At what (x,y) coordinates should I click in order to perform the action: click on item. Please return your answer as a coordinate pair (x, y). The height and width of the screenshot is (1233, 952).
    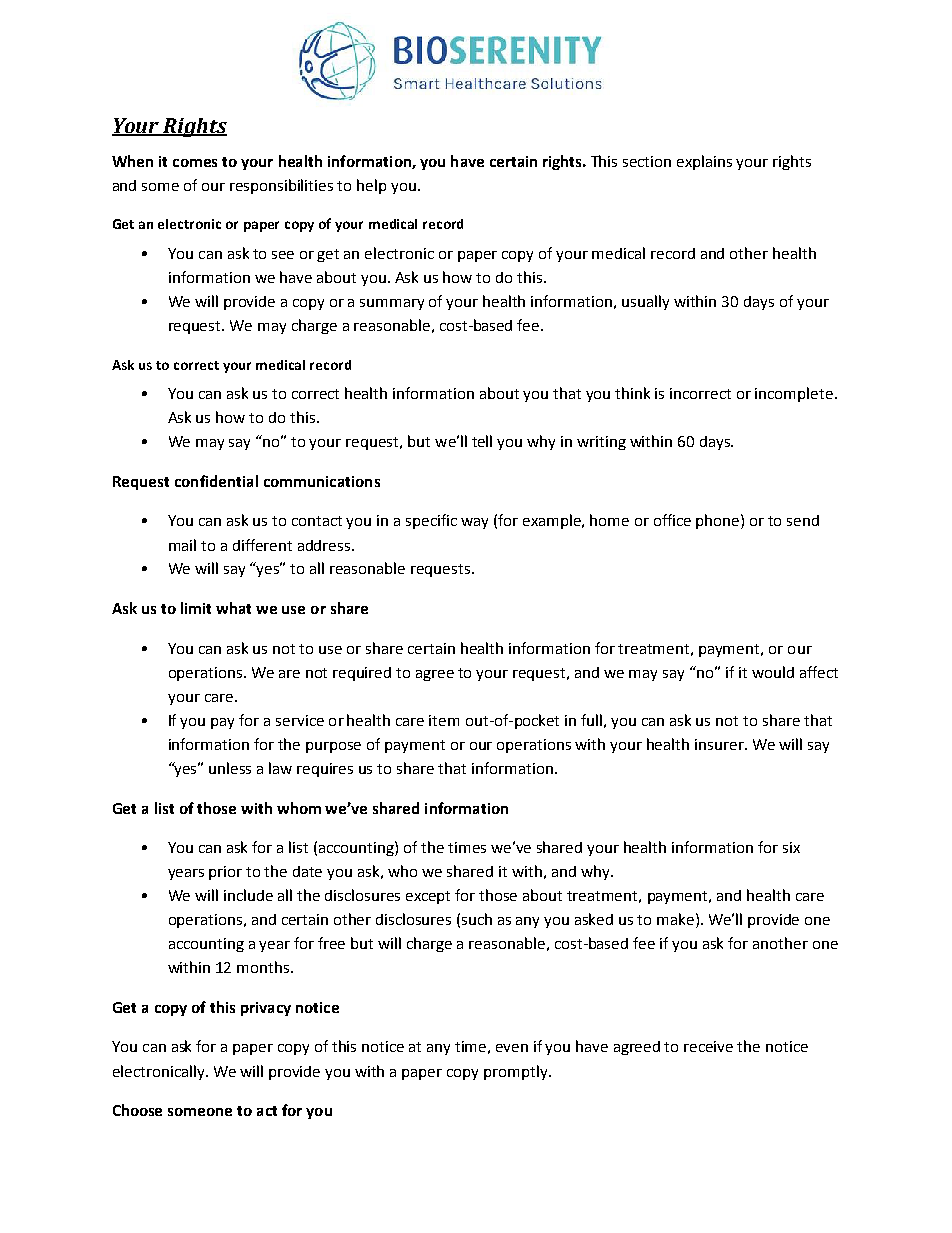
    Looking at the image, I should click on (444, 720).
